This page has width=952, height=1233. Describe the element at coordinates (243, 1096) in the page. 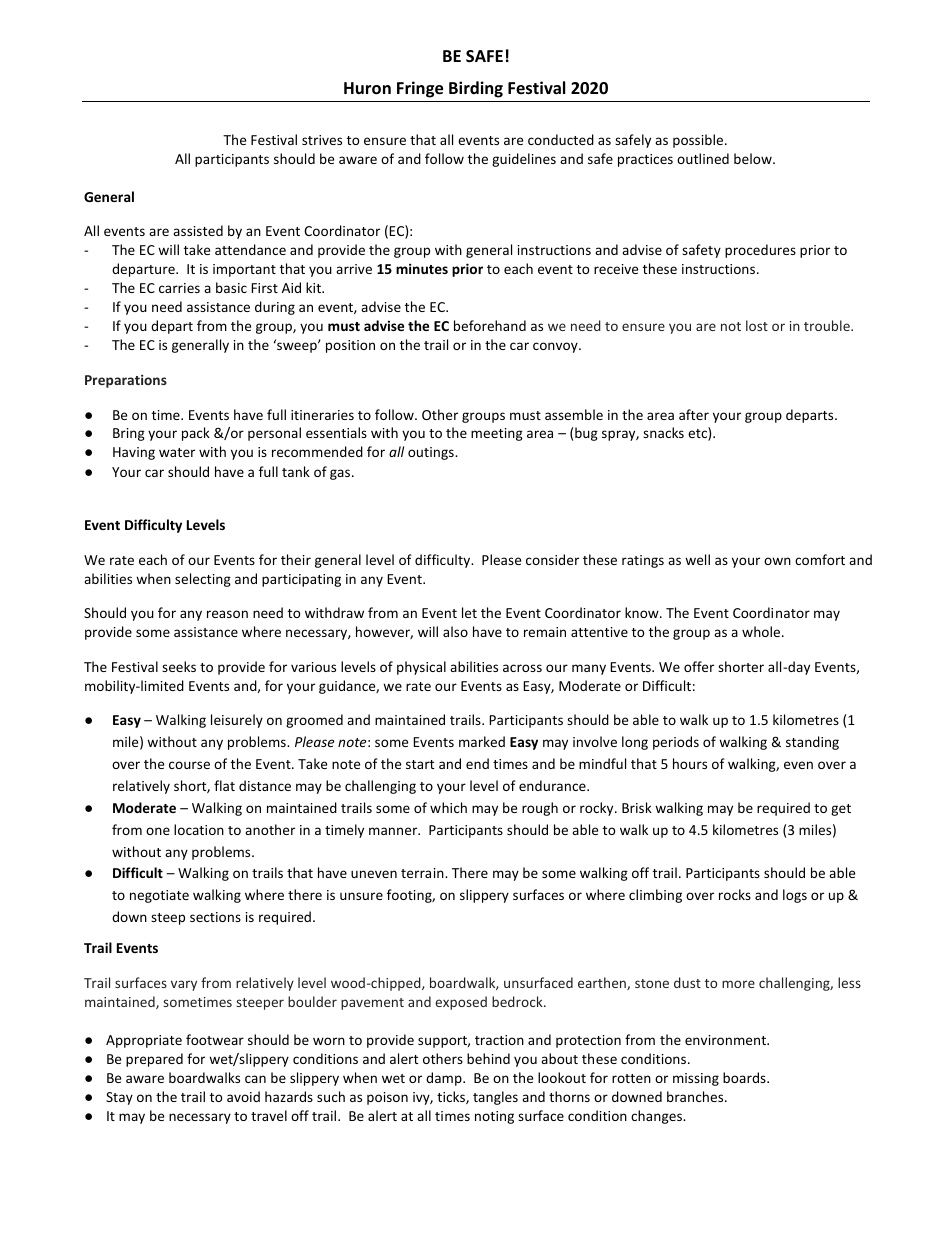

I see `avoid` at that location.
